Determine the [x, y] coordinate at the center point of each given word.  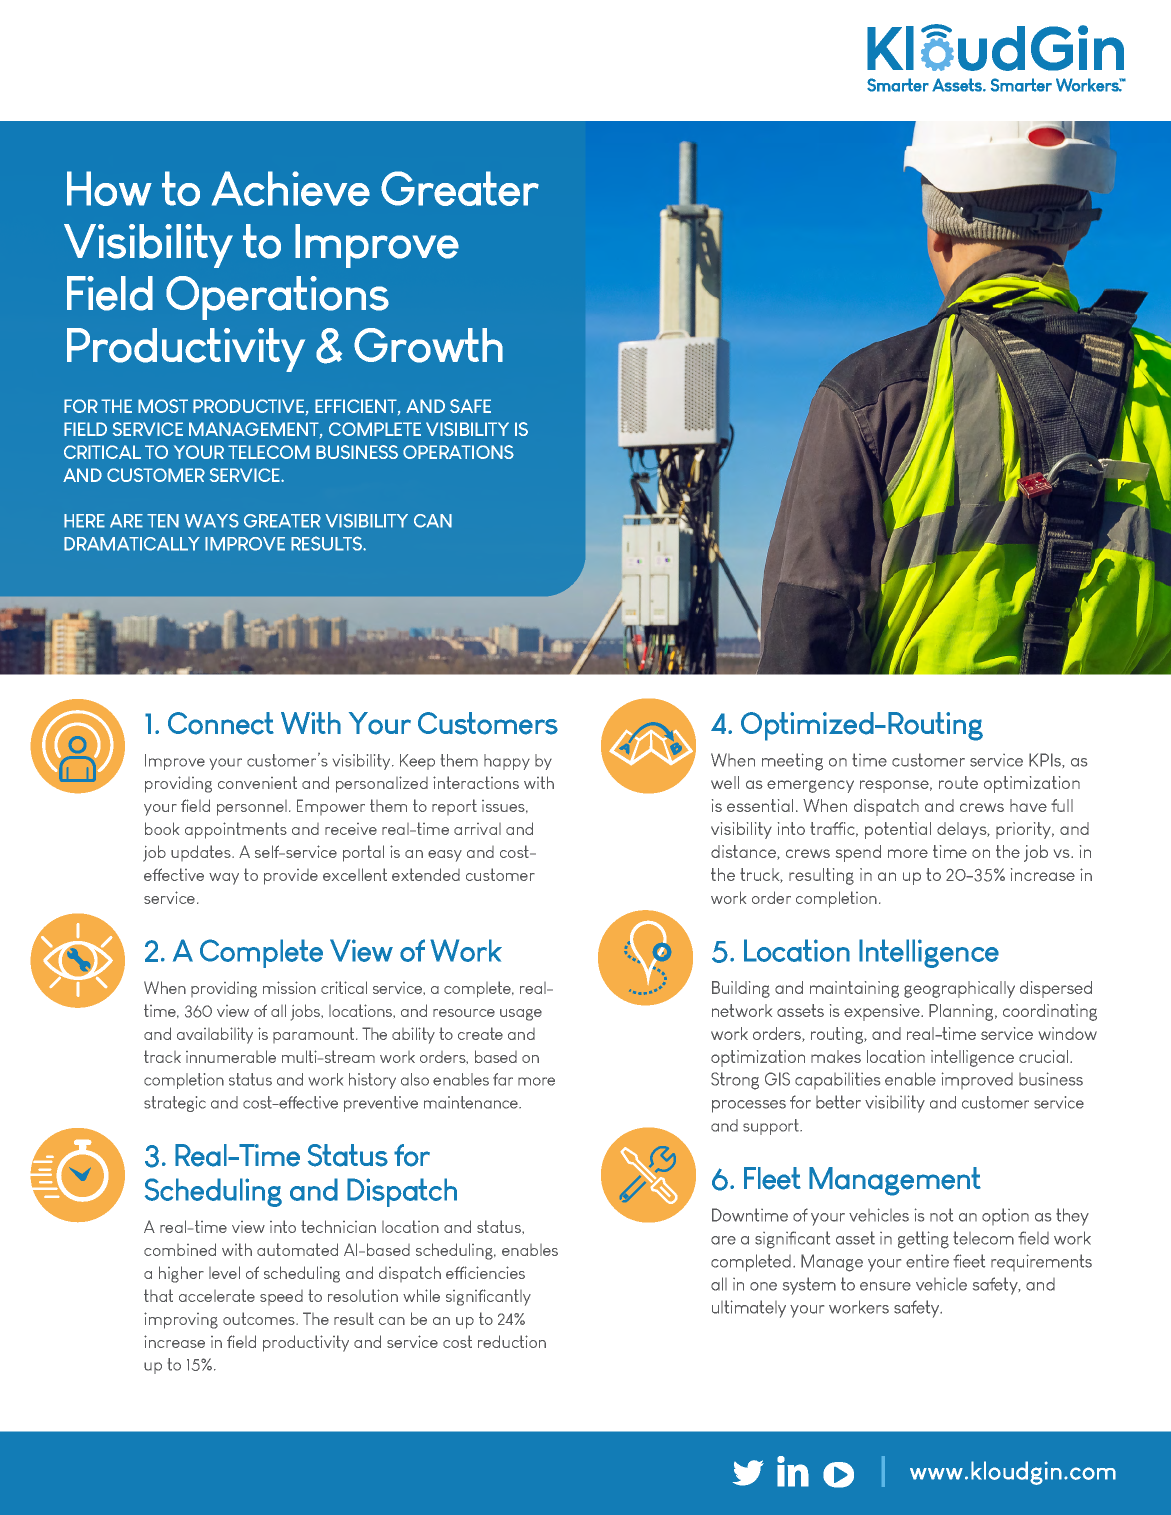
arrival [477, 829]
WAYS [212, 520]
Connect [221, 723]
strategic [175, 1104]
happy [507, 762]
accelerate [217, 1295]
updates [202, 853]
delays [963, 830]
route [958, 782]
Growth [428, 345]
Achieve [291, 188]
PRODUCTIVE [248, 406]
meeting [792, 762]
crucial [1045, 1056]
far [503, 1079]
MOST [163, 406]
